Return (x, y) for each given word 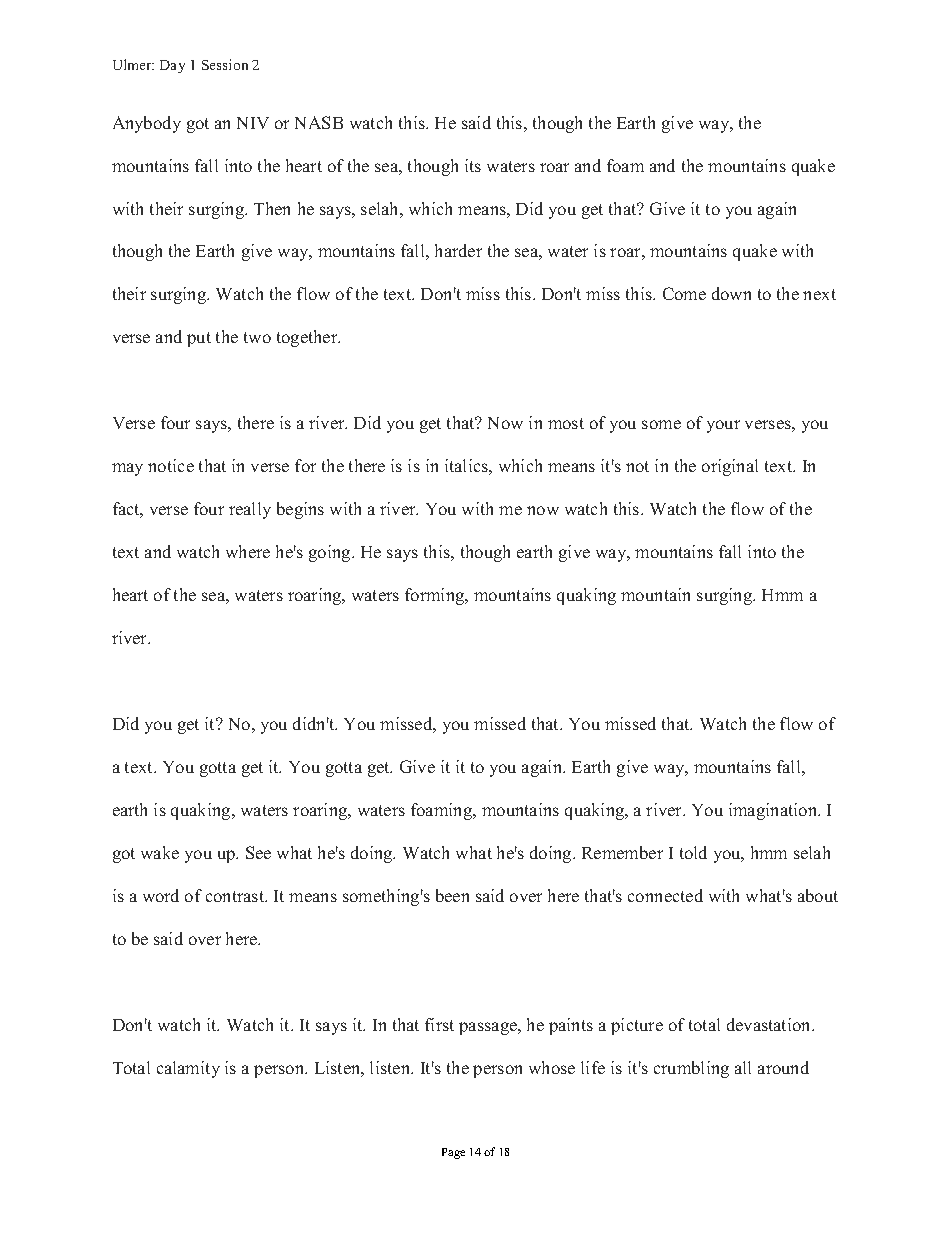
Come (684, 293)
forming (436, 596)
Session (225, 64)
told (693, 852)
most (566, 423)
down (731, 293)
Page (453, 1153)
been (452, 895)
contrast (236, 896)
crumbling (691, 1069)
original (730, 467)
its (473, 165)
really (250, 510)
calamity (188, 1069)
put (199, 339)
